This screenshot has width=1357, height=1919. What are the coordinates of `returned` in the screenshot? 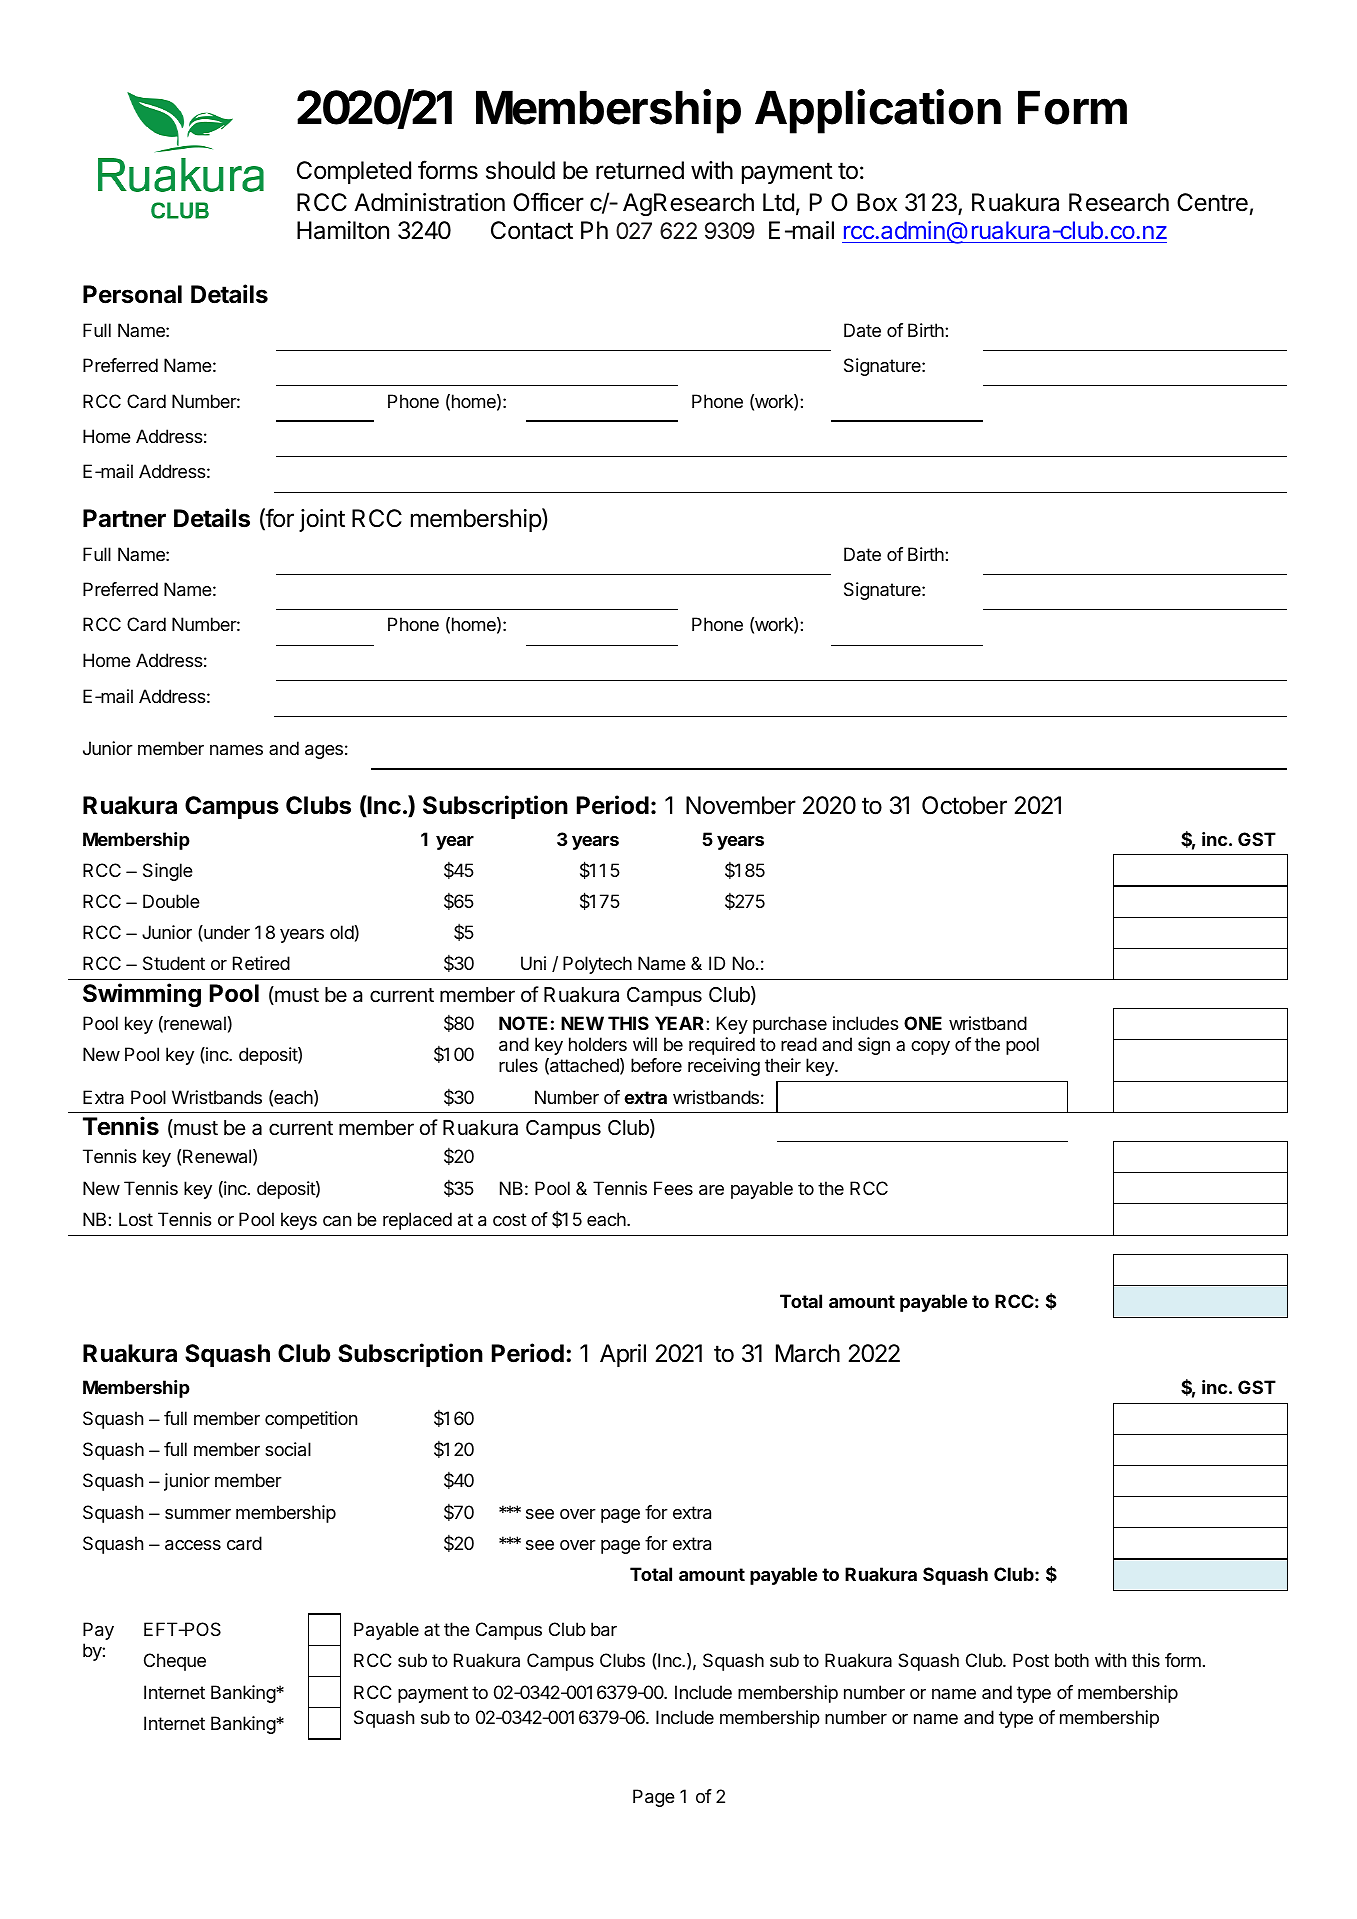 It's located at (640, 170).
